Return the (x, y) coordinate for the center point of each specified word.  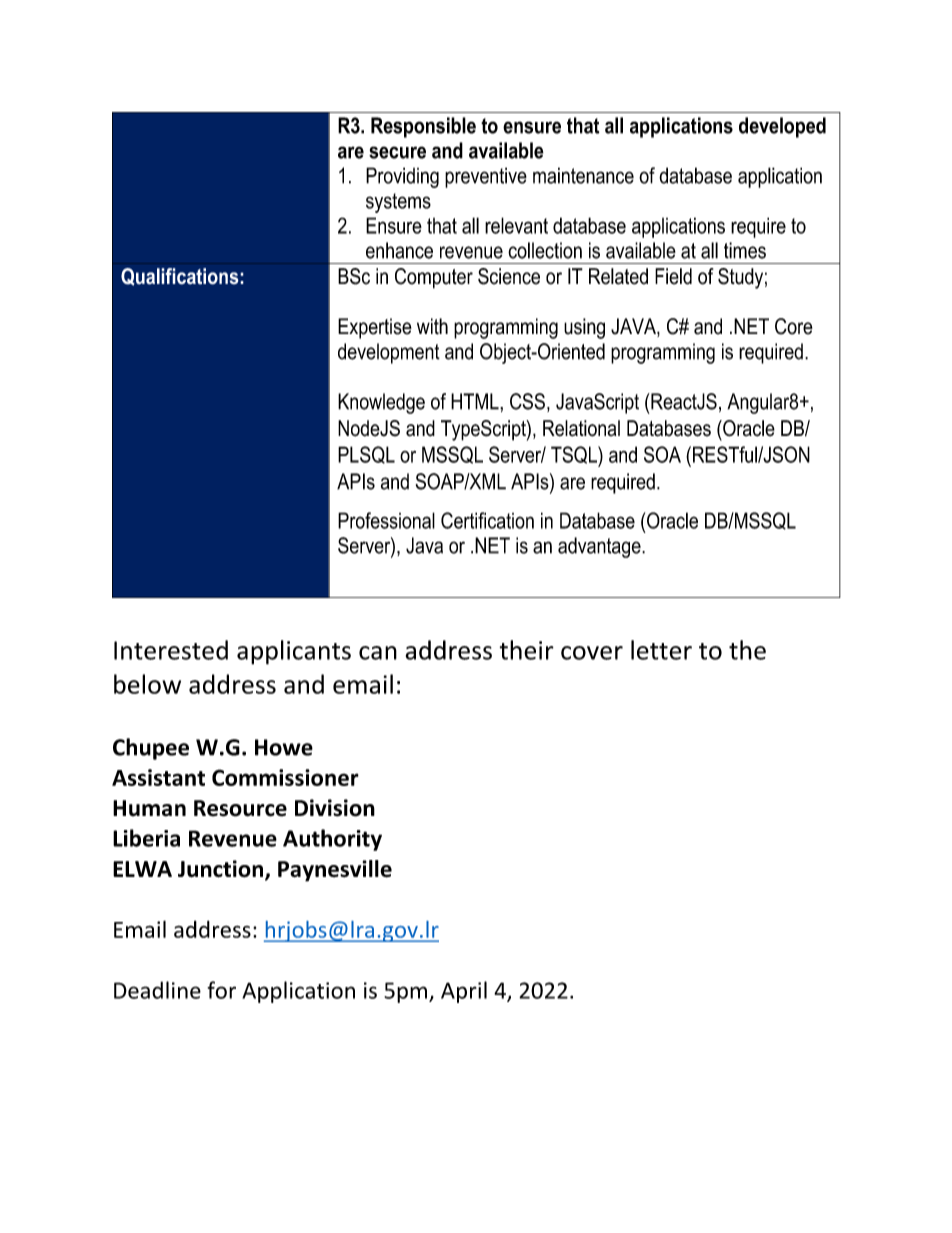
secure (397, 152)
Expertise (375, 328)
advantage (600, 547)
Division (335, 808)
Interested (171, 650)
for (221, 990)
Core (794, 326)
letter (661, 650)
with (432, 326)
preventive (486, 177)
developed (782, 127)
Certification (487, 520)
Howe (284, 747)
